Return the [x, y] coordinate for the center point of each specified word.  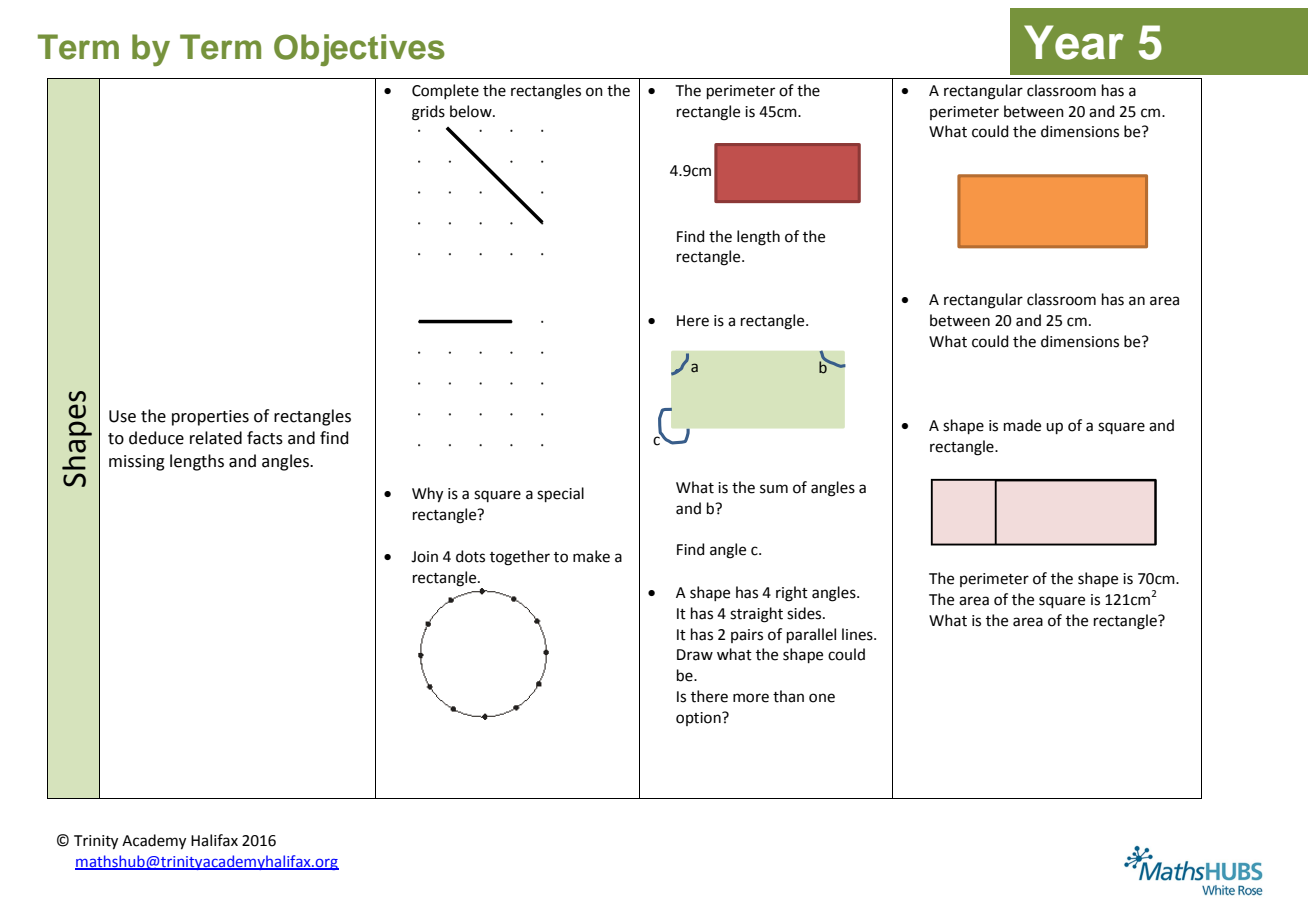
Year [1074, 42]
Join [424, 557]
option [699, 719]
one [822, 698]
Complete [445, 91]
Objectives [359, 50]
